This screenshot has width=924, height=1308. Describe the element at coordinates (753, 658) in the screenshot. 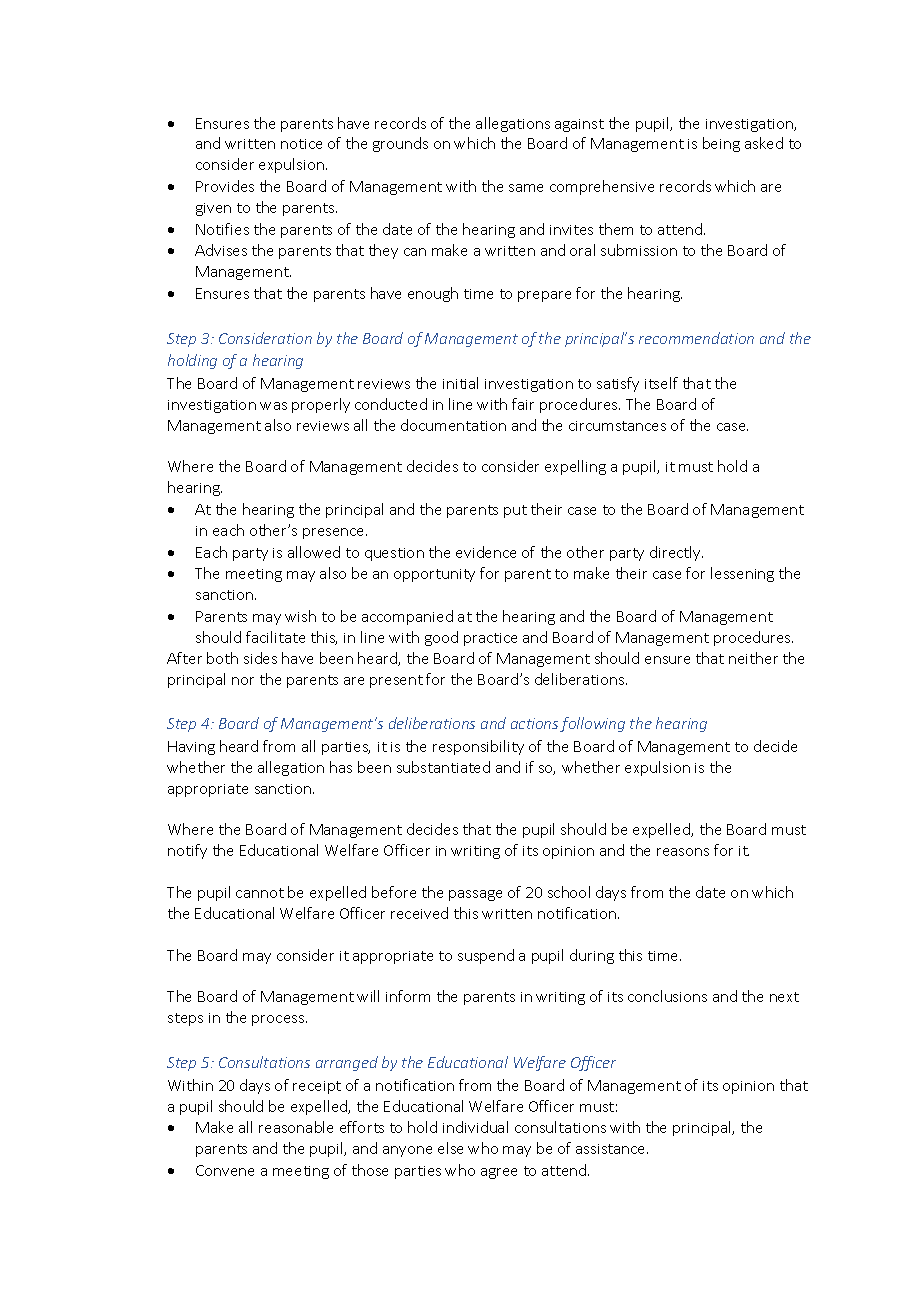

I see `neither` at that location.
